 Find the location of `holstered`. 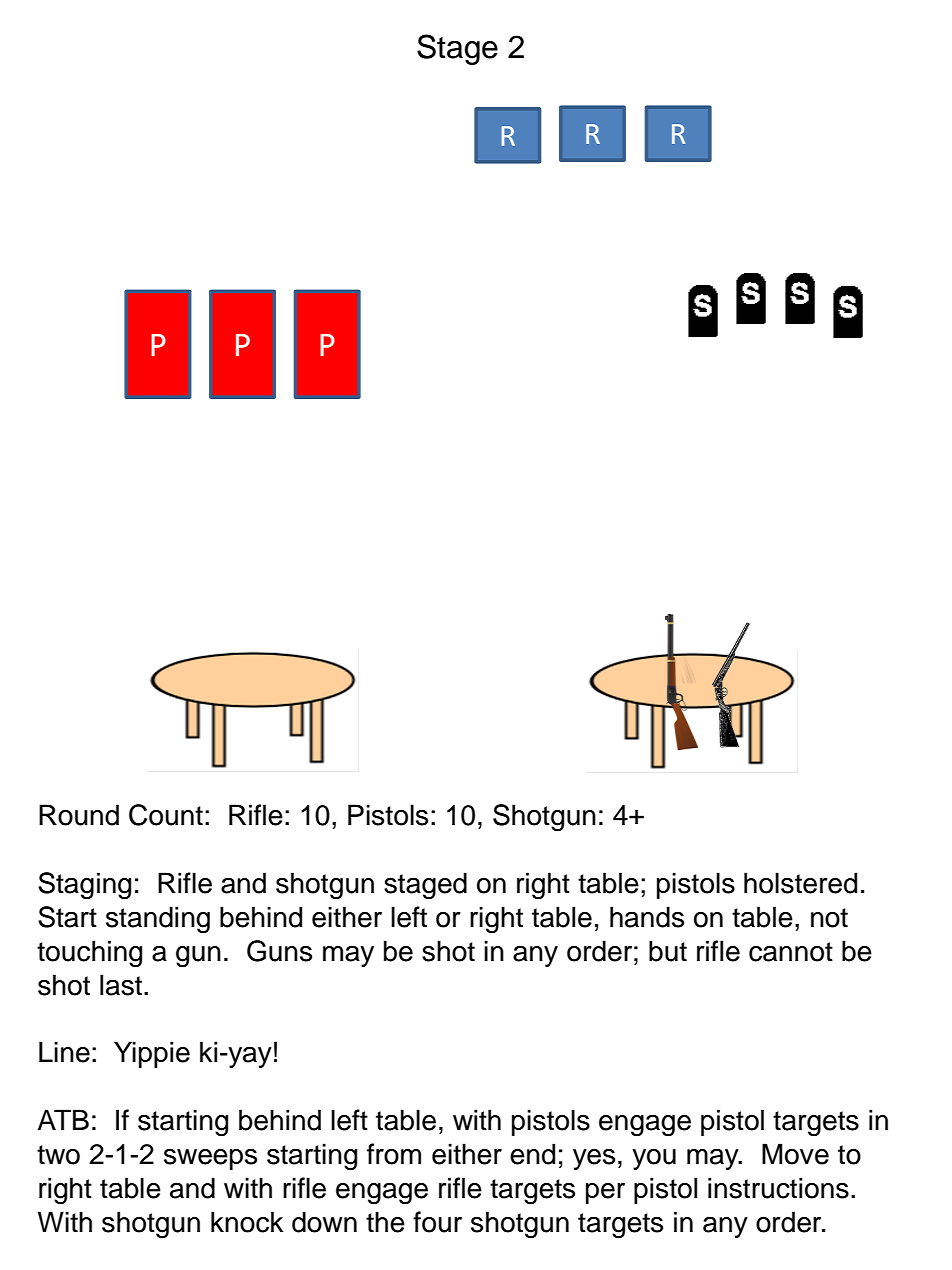

holstered is located at coordinates (800, 883).
